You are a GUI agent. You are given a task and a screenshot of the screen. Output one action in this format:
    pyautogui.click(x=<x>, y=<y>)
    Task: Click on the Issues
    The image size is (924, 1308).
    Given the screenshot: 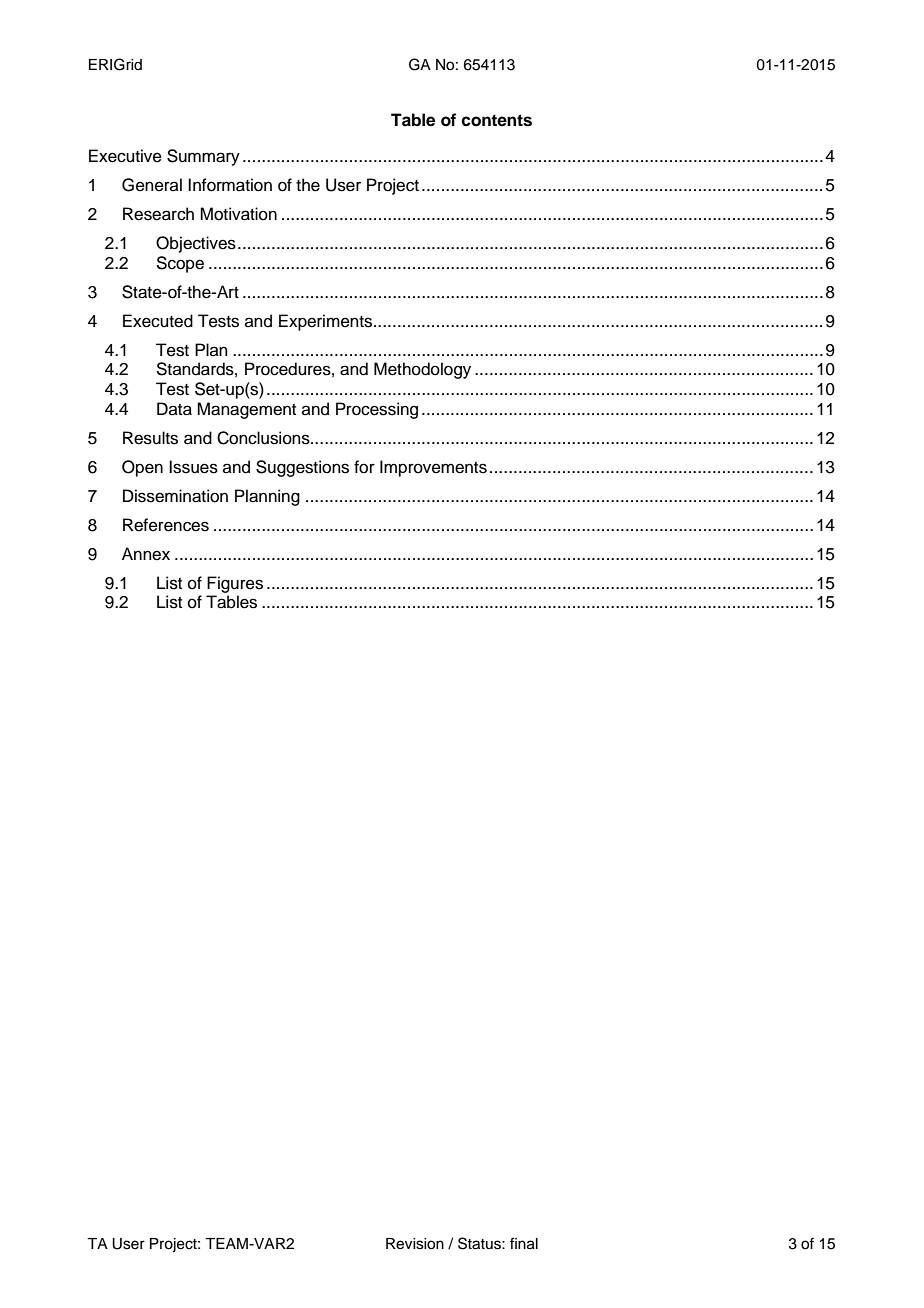 What is the action you would take?
    pyautogui.click(x=193, y=467)
